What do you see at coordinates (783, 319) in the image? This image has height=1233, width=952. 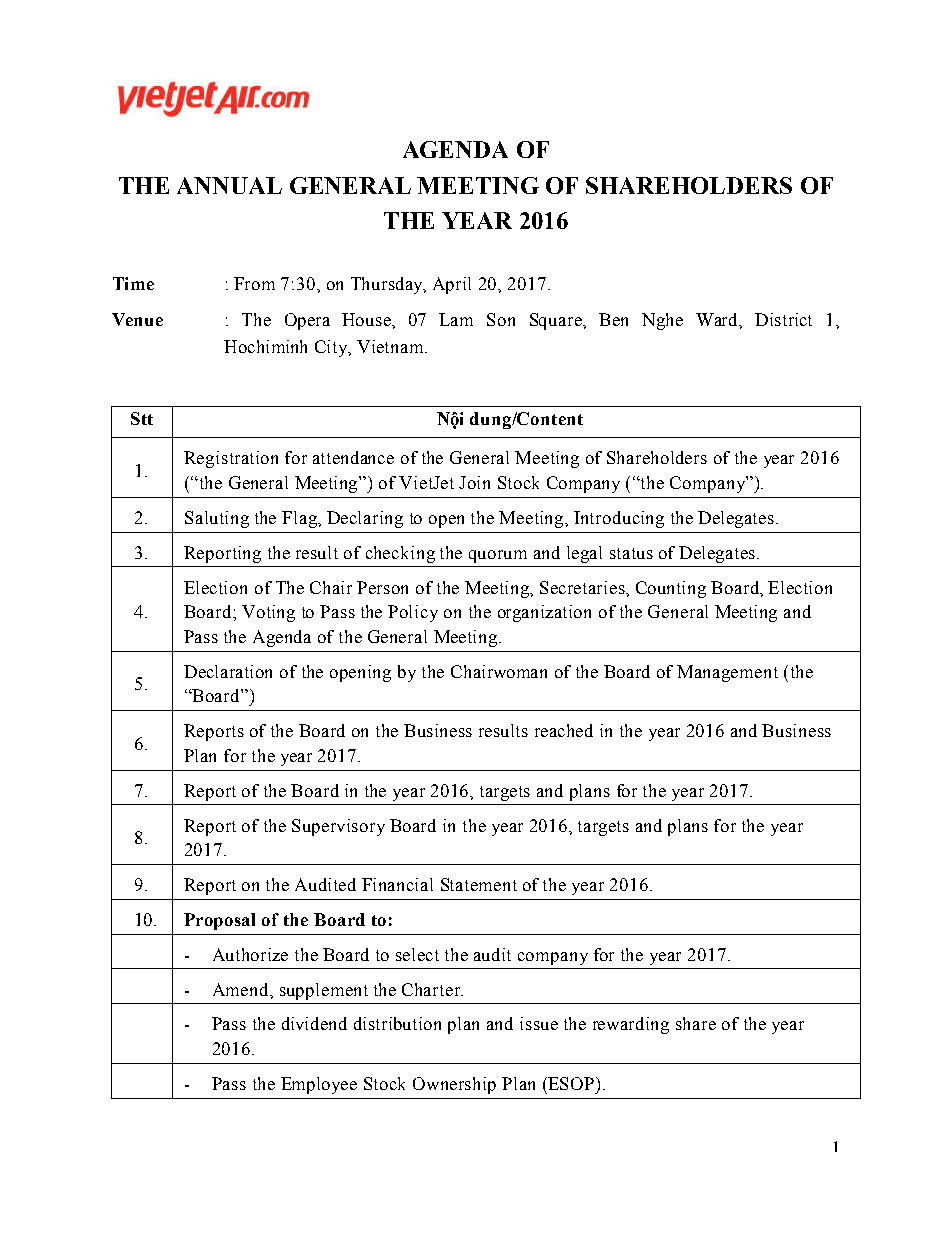 I see `District` at bounding box center [783, 319].
